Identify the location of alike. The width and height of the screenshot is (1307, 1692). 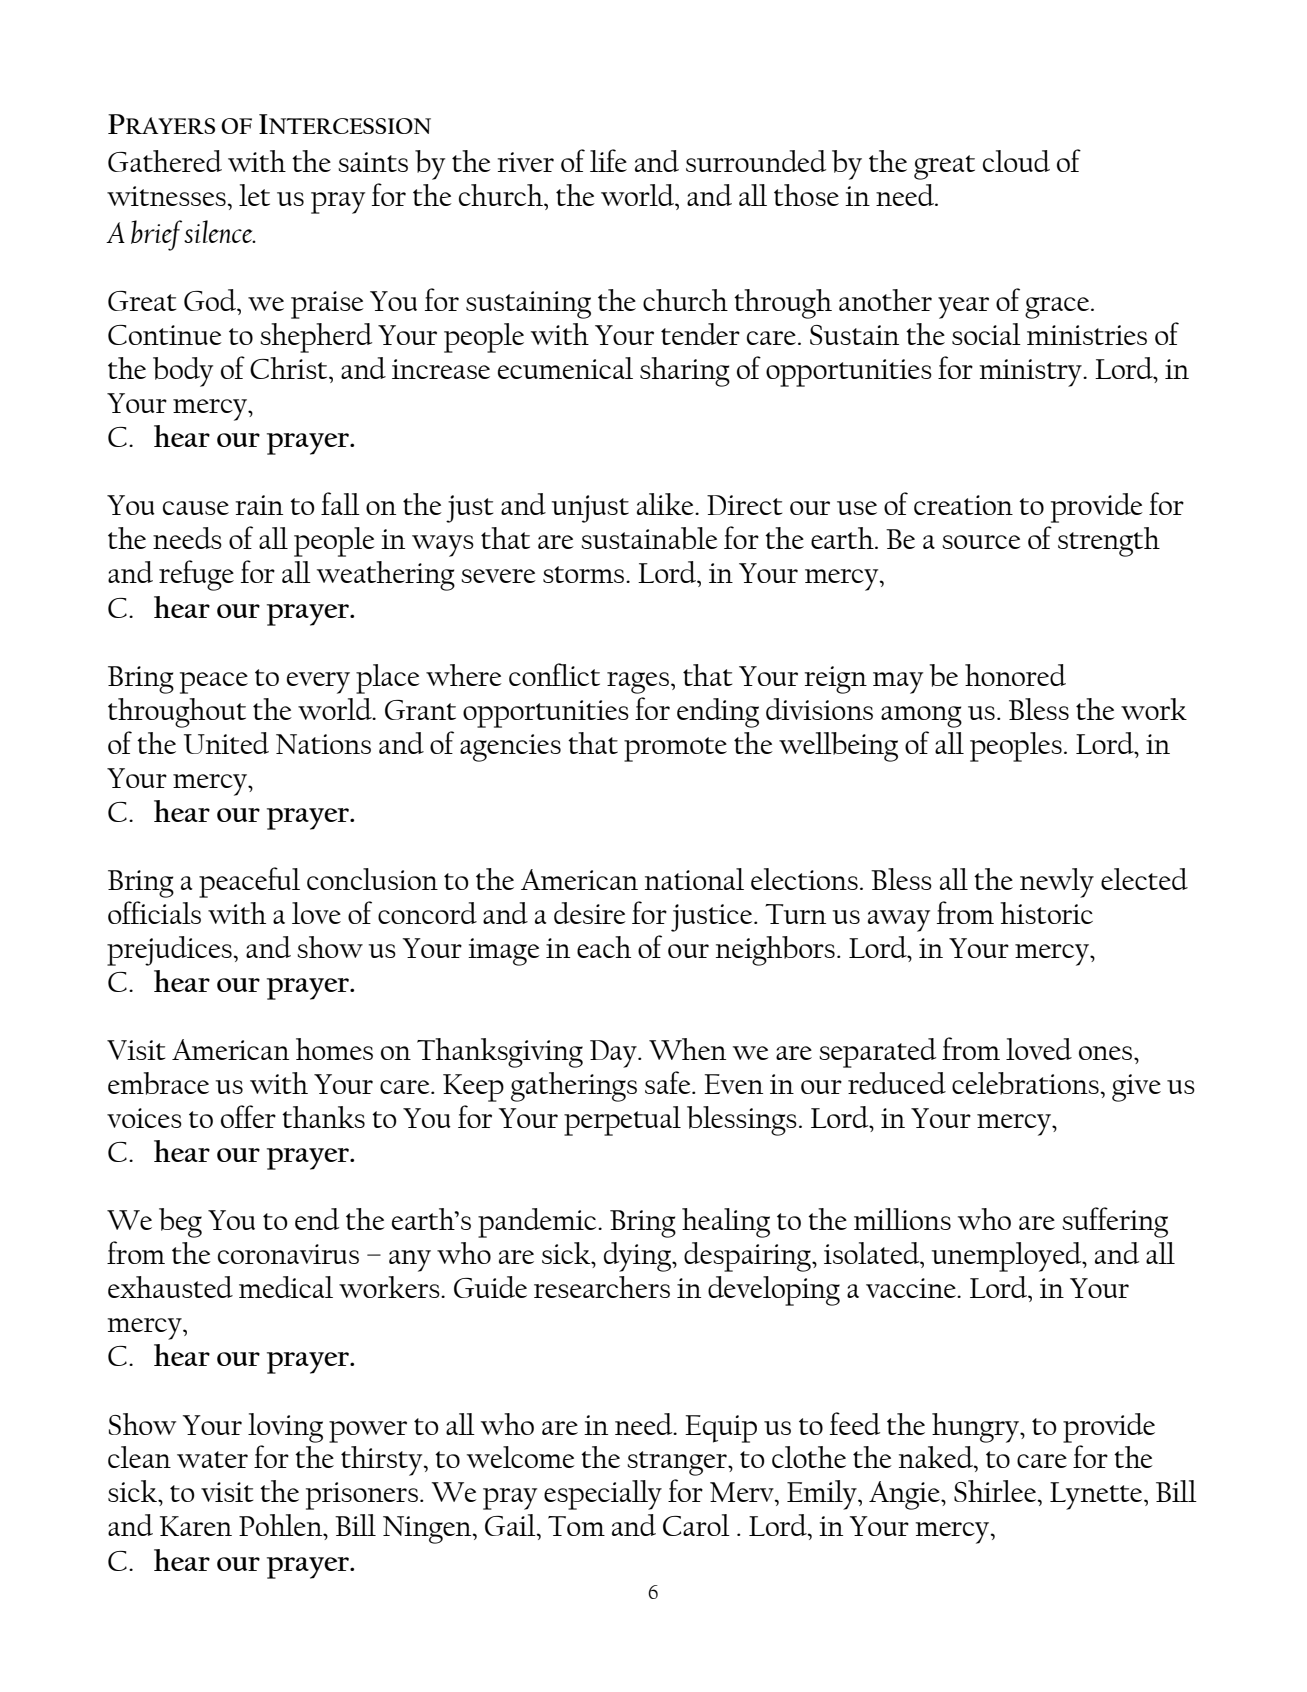
(666, 504).
